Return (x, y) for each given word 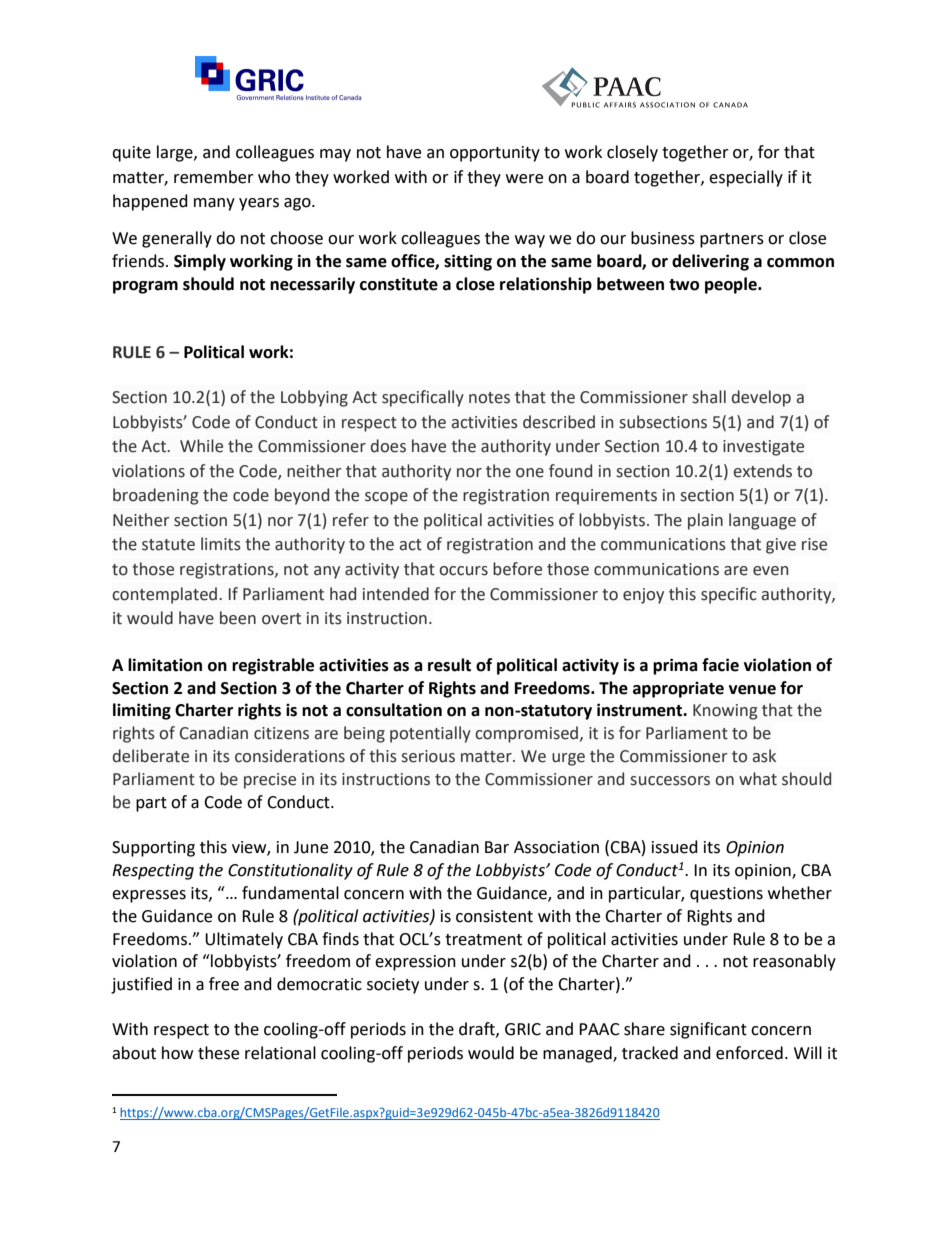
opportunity (495, 154)
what (758, 779)
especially (746, 178)
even (770, 571)
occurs (463, 571)
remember (214, 177)
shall (709, 397)
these (218, 1053)
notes (489, 398)
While (201, 446)
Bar (497, 847)
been (238, 618)
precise (270, 781)
